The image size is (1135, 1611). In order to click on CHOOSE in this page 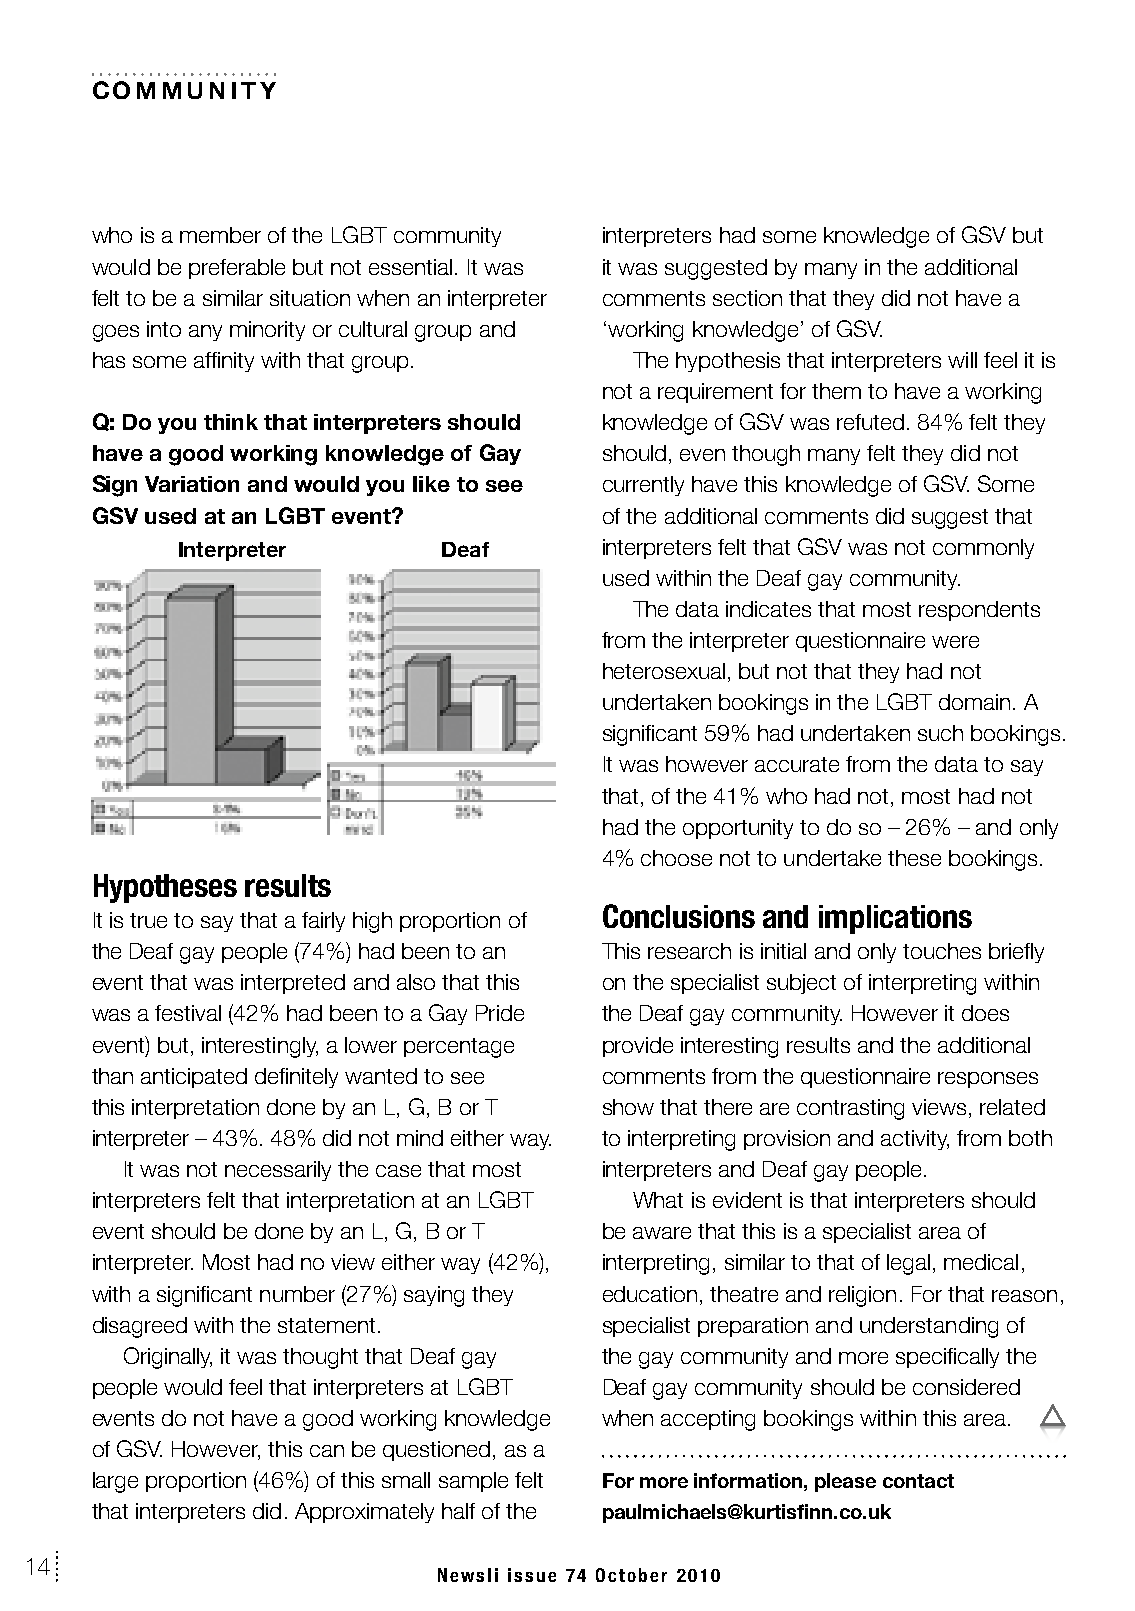, I will do `click(676, 858)`.
